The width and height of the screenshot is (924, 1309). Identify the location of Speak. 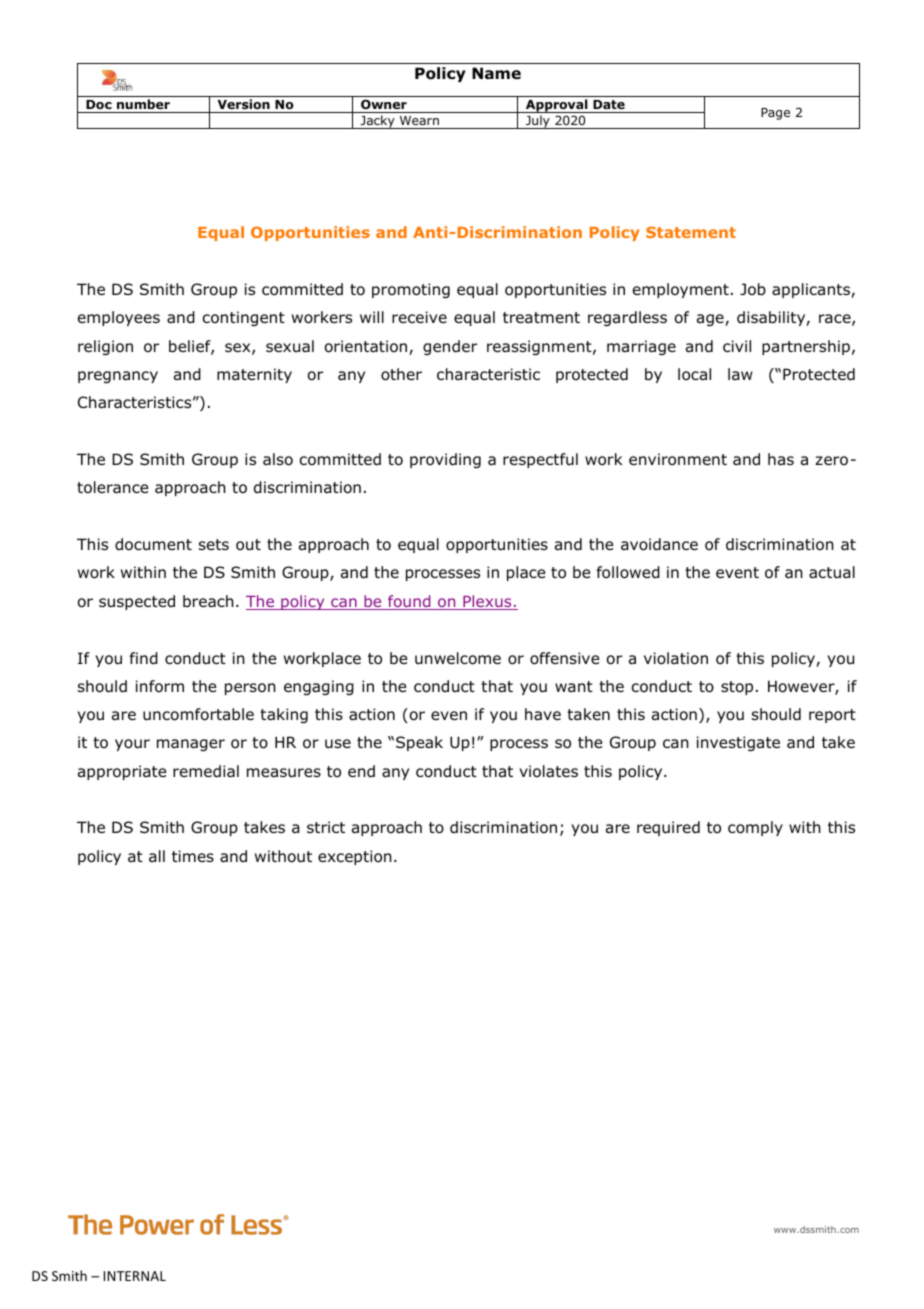
(419, 743).
